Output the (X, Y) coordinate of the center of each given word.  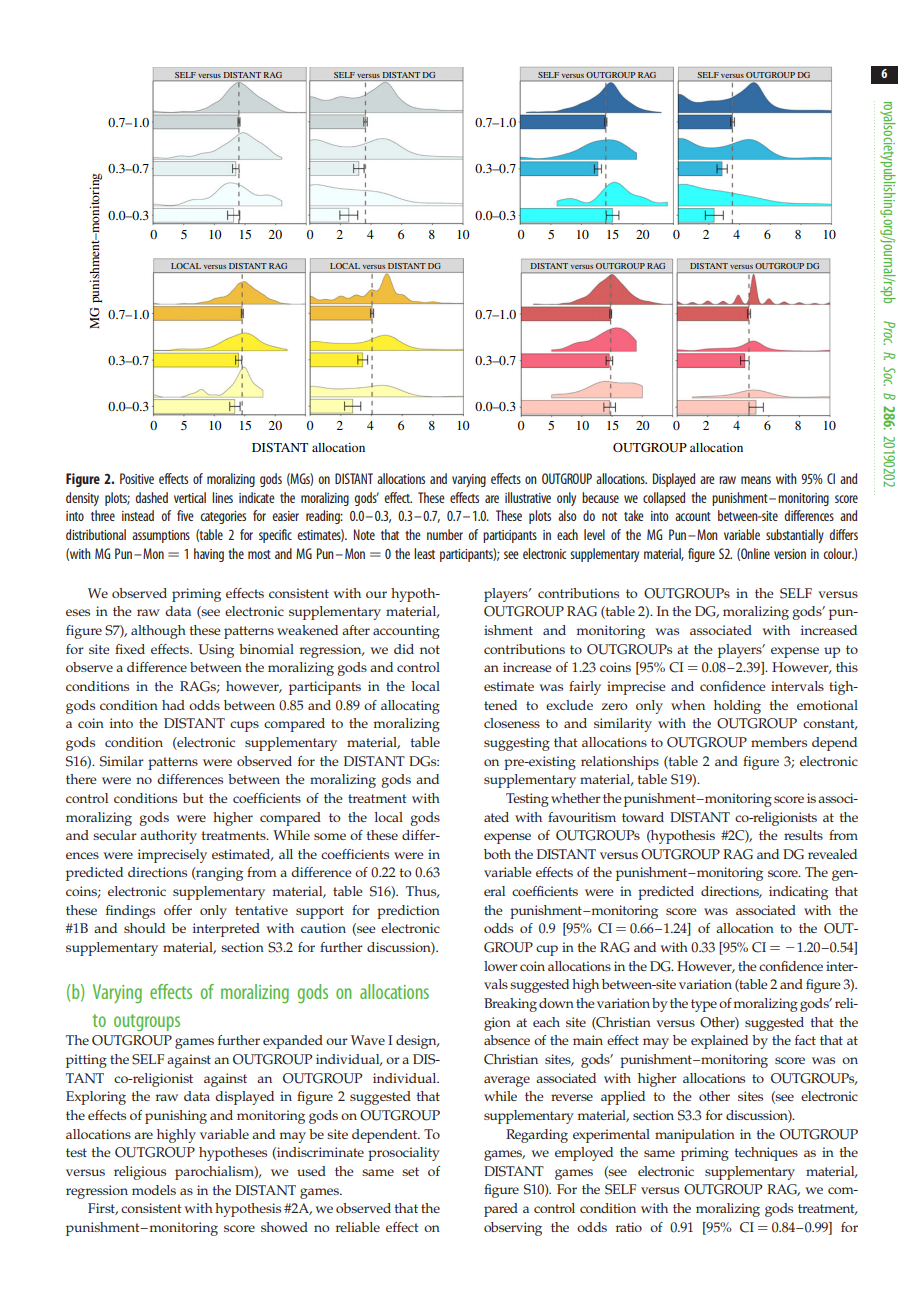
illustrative (528, 497)
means (756, 480)
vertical (190, 497)
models (154, 1190)
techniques (766, 1154)
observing (513, 1229)
